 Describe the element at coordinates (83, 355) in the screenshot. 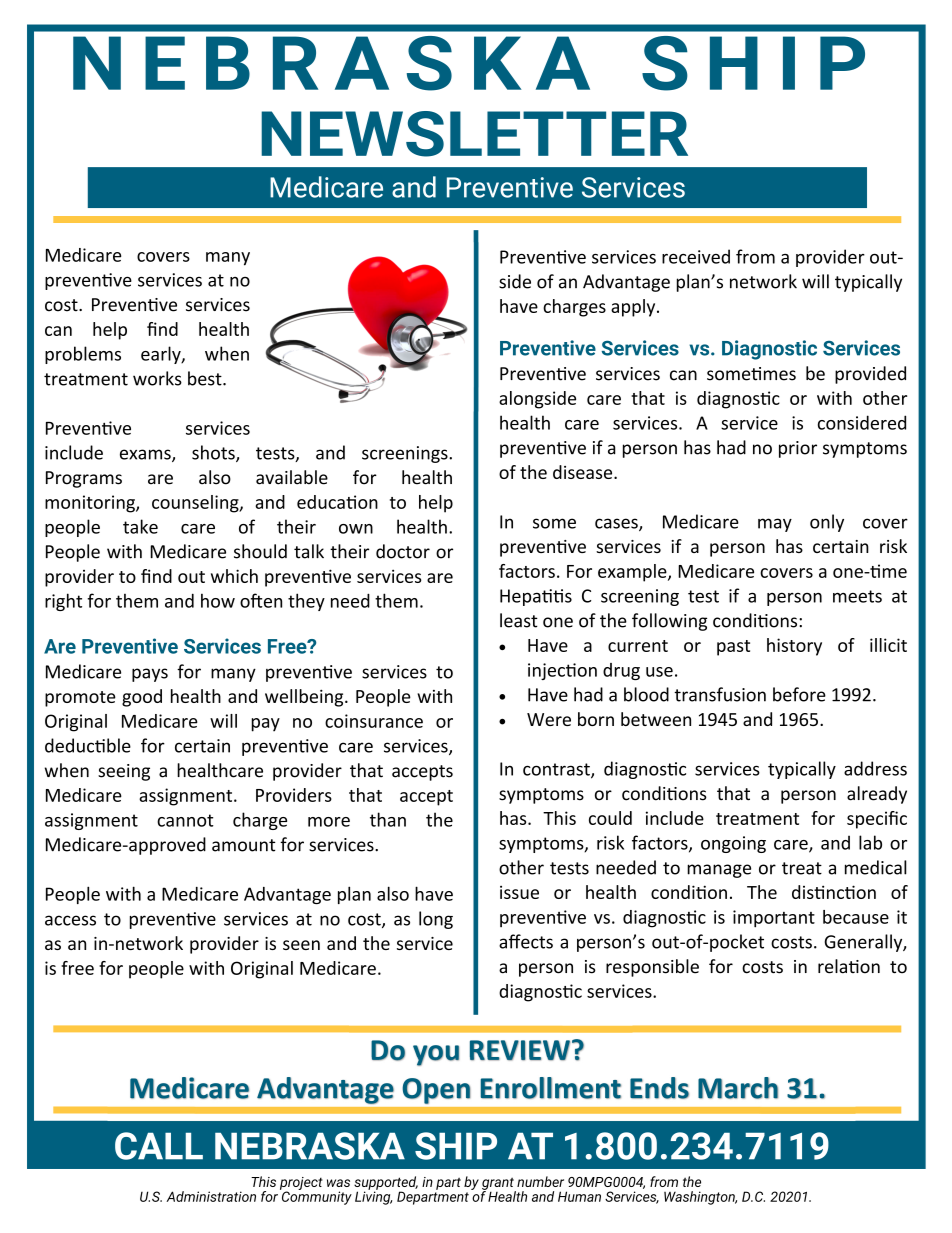

I see `problems` at that location.
